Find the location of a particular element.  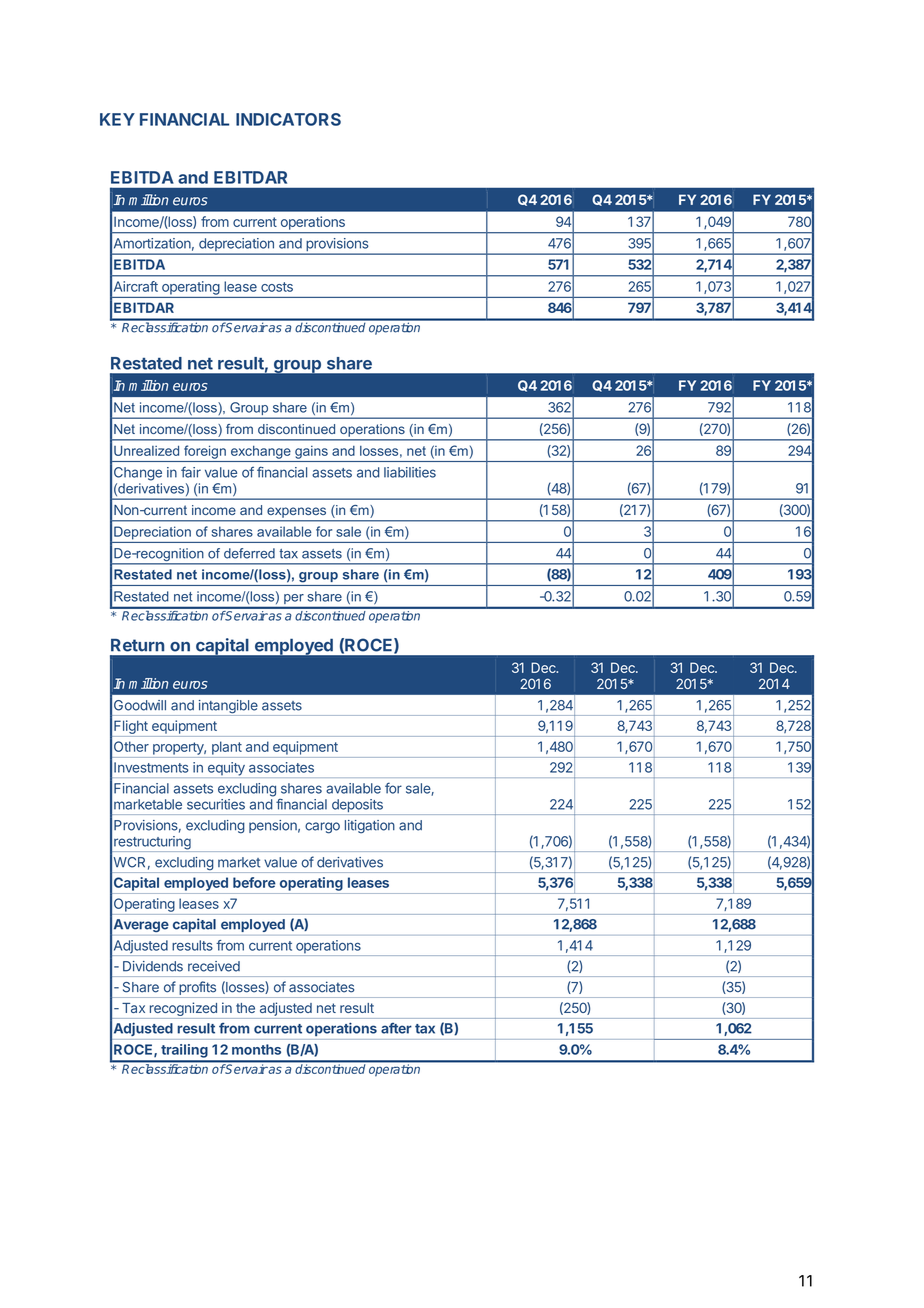

Flight is located at coordinates (131, 727).
